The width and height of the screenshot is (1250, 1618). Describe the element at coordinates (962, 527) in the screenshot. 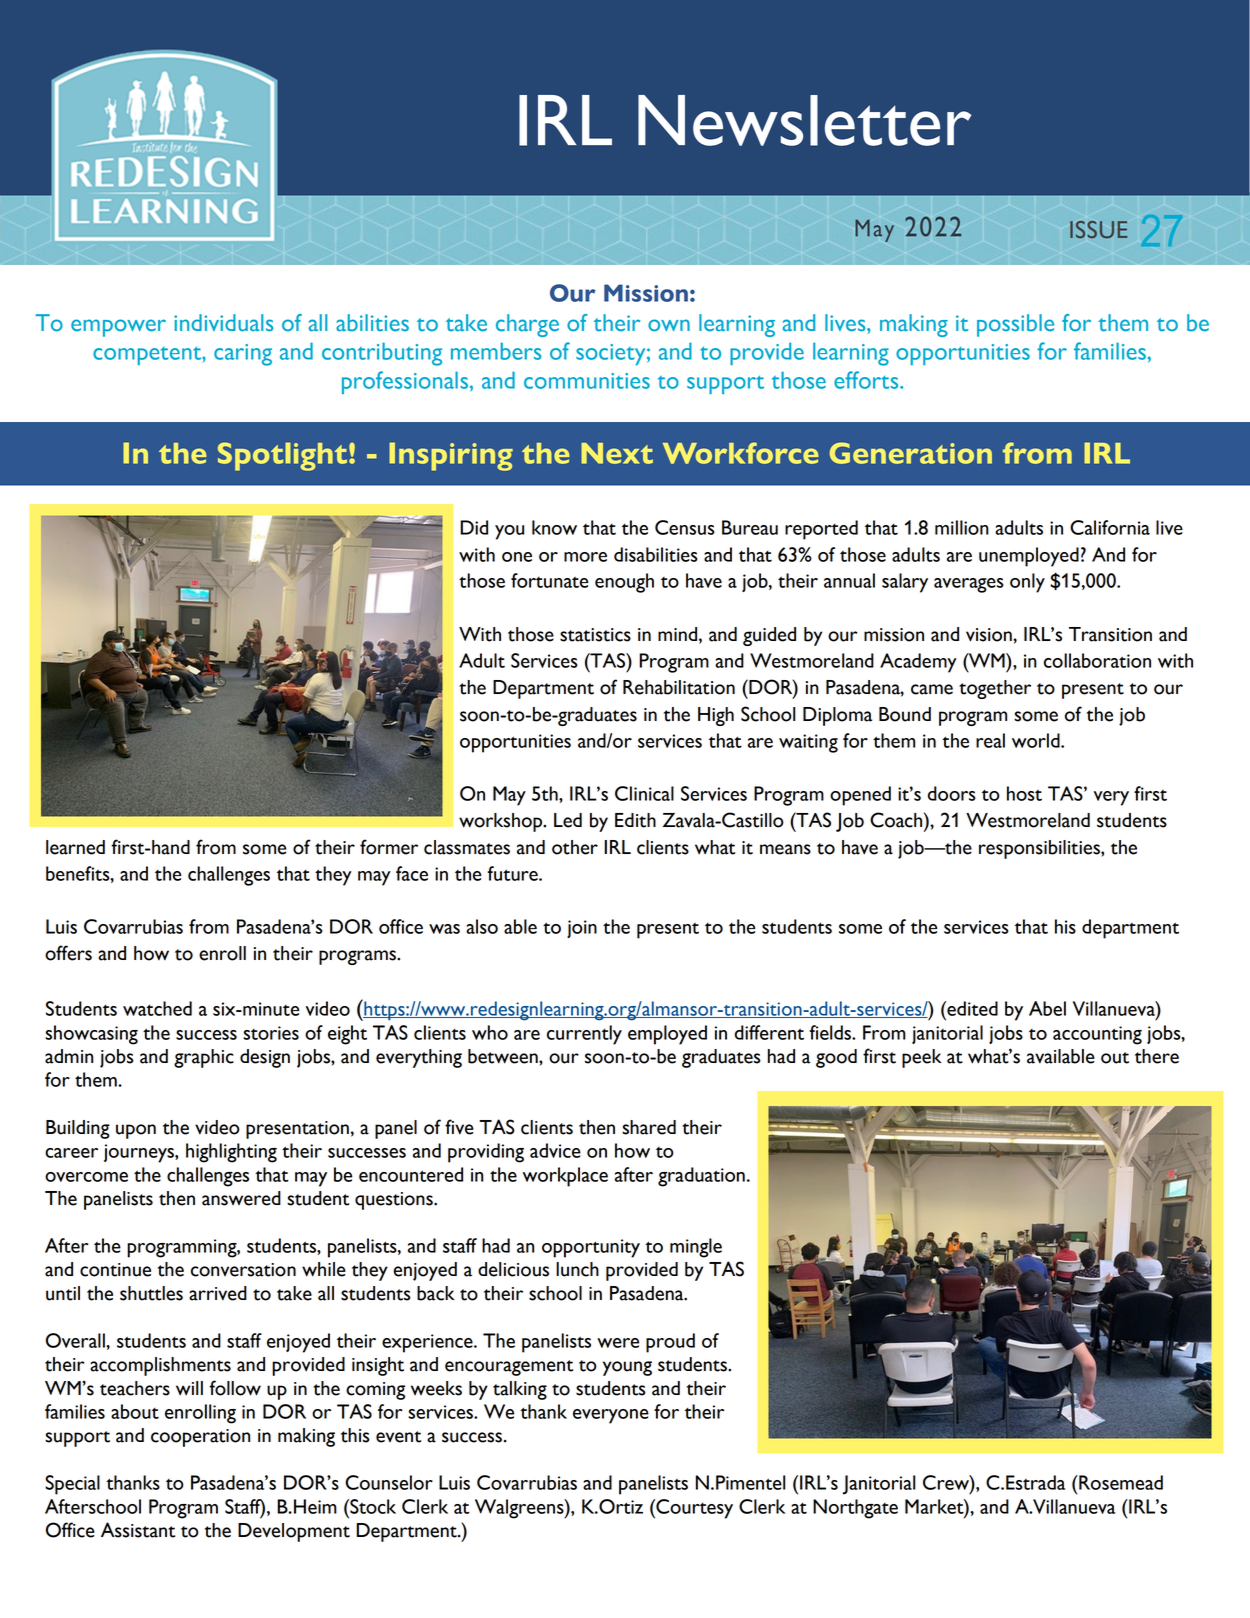

I see `million` at that location.
